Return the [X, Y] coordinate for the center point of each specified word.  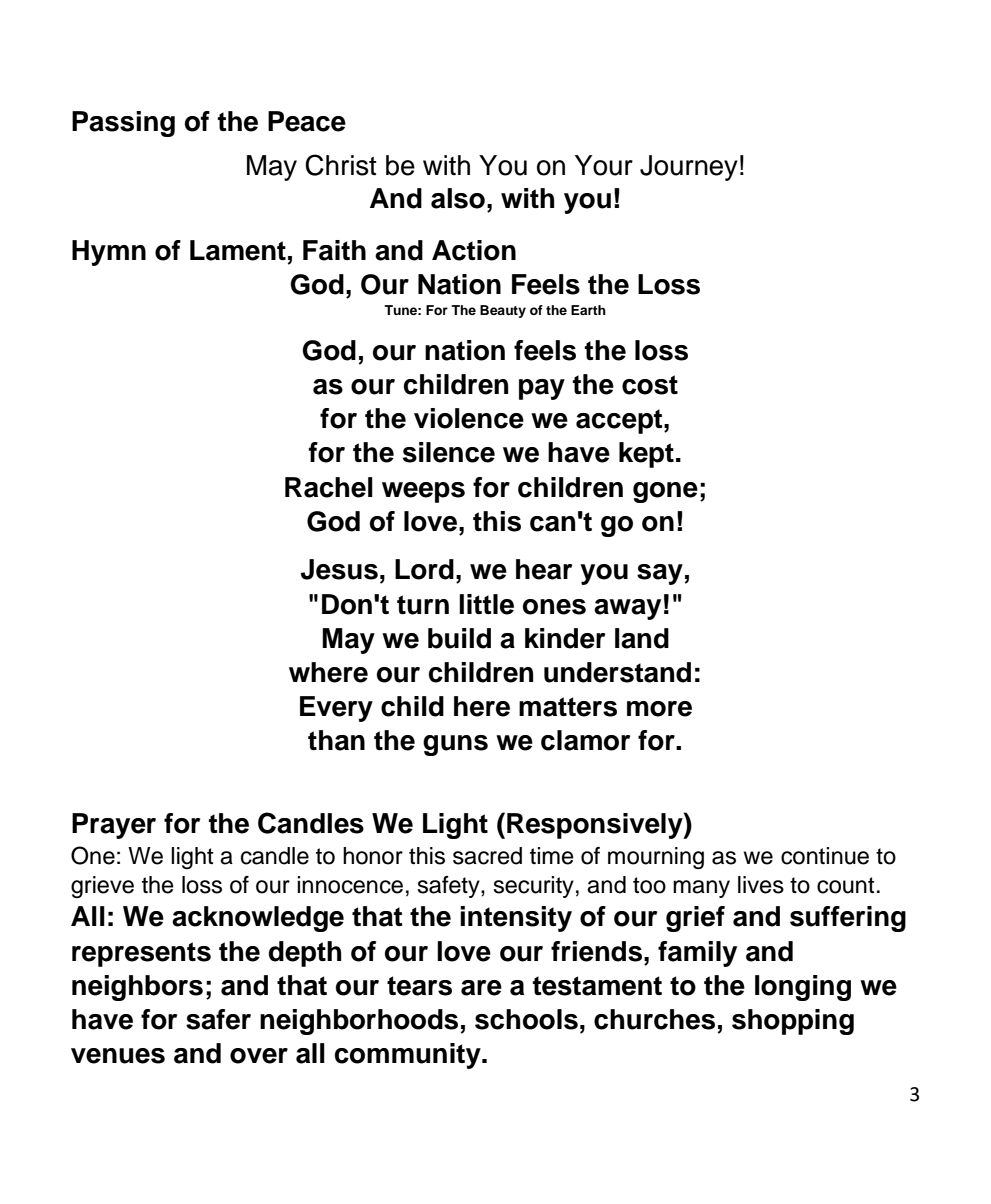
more [659, 709]
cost [650, 385]
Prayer [114, 826]
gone [665, 492]
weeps [423, 492]
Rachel [329, 487]
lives [761, 885]
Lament [238, 250]
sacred [487, 856]
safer [218, 1019]
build [459, 638]
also [458, 198]
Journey [689, 168]
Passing [123, 124]
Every [336, 709]
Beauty [503, 311]
